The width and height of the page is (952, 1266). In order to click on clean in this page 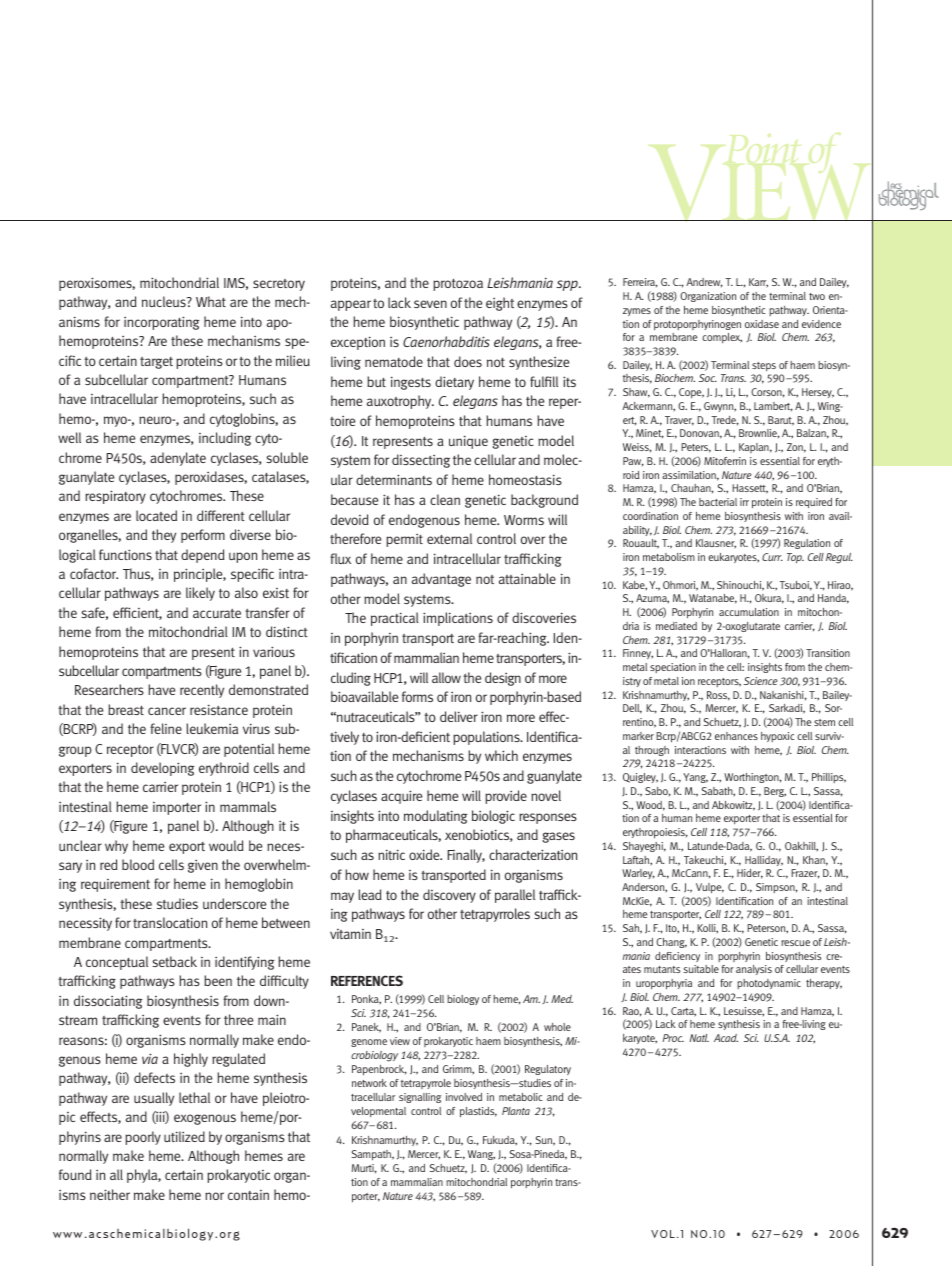, I will do `click(445, 499)`.
